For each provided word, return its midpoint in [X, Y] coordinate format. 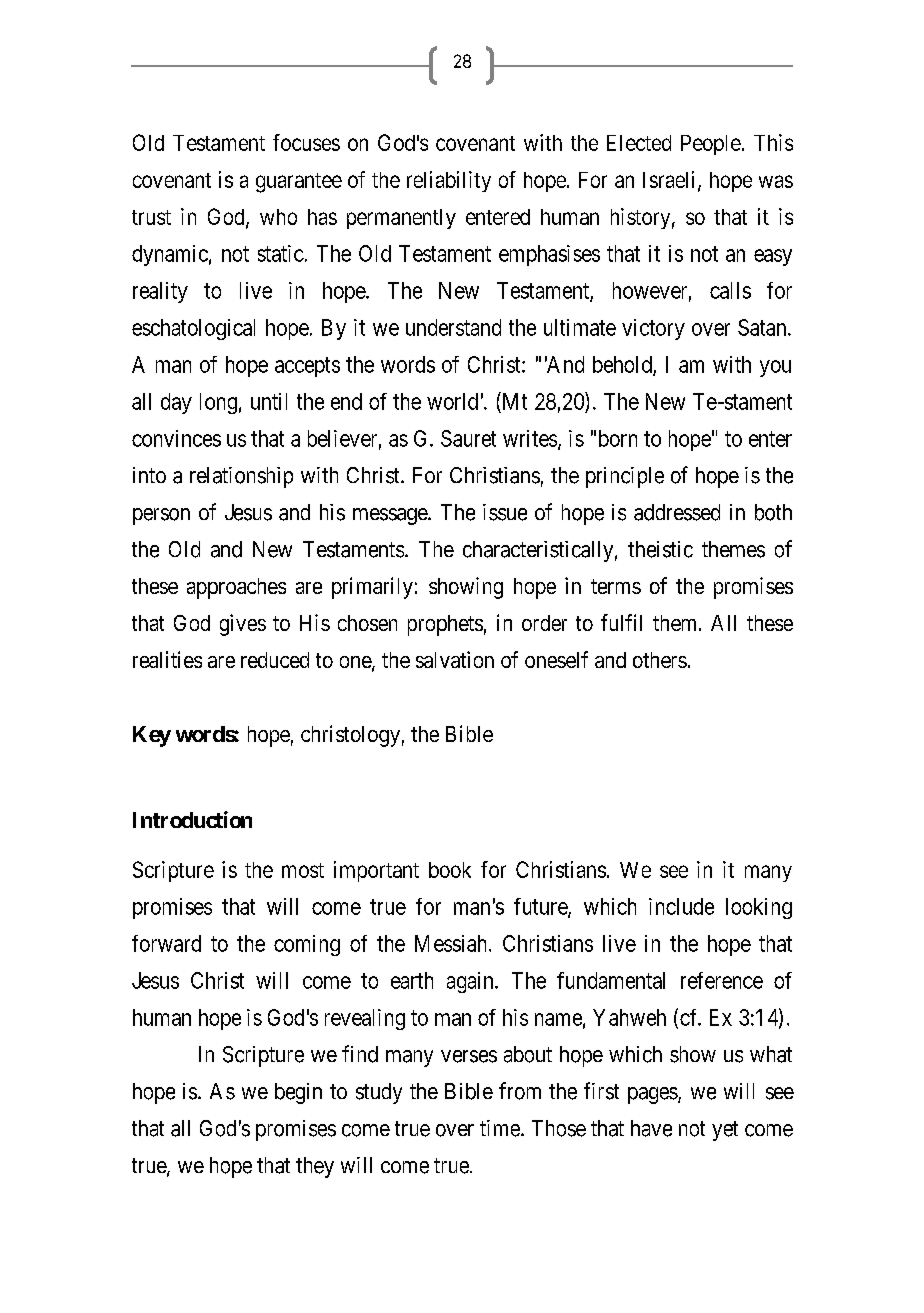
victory [653, 329]
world [452, 401]
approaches [236, 588]
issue [505, 512]
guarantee [299, 183]
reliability [449, 181]
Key [152, 736]
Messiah [452, 943]
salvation [455, 659]
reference [722, 980]
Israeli [671, 180]
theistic [660, 549]
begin [298, 1093]
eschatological [193, 329]
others [660, 660]
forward [166, 943]
